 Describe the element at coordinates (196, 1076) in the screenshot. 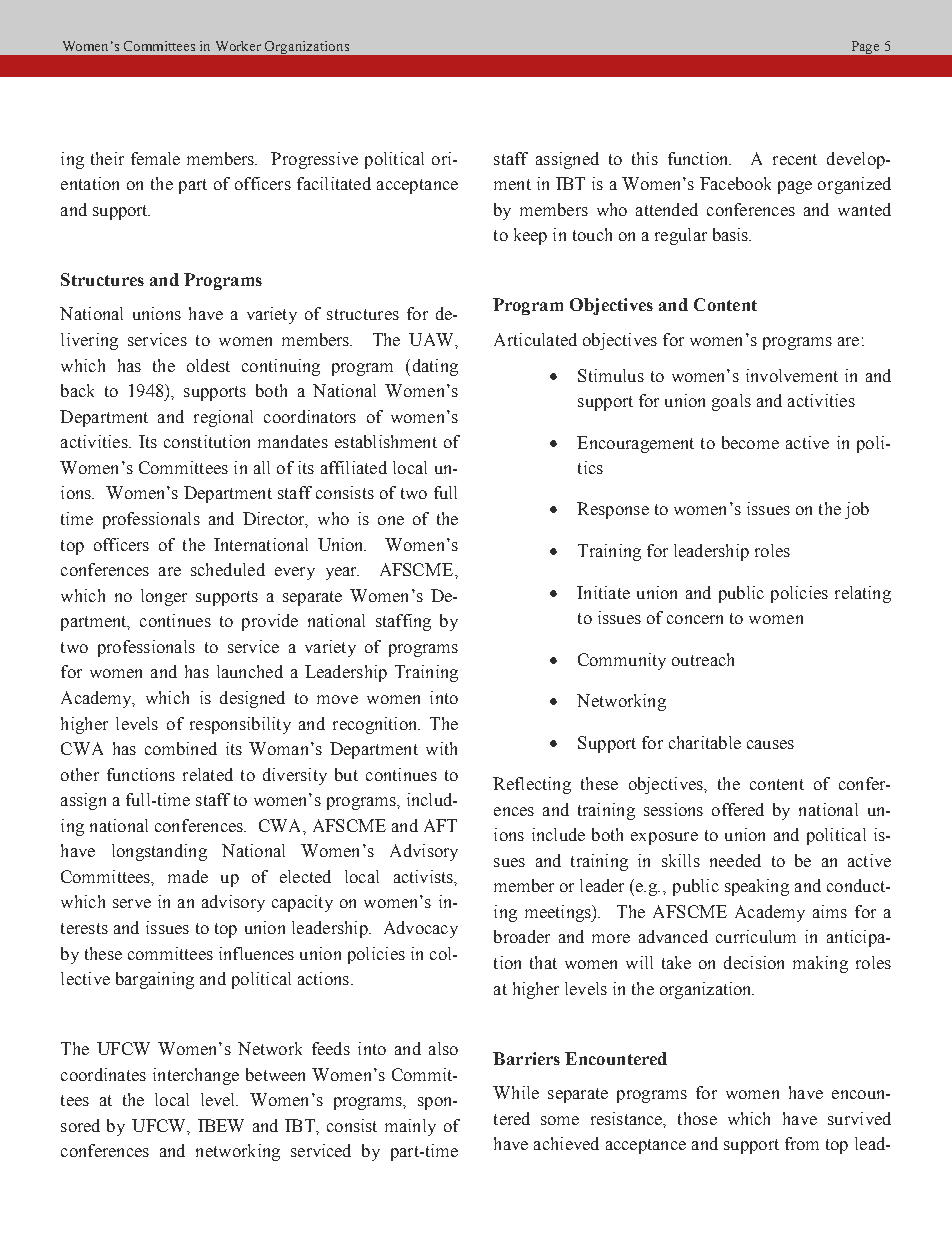

I see `interchange` at that location.
